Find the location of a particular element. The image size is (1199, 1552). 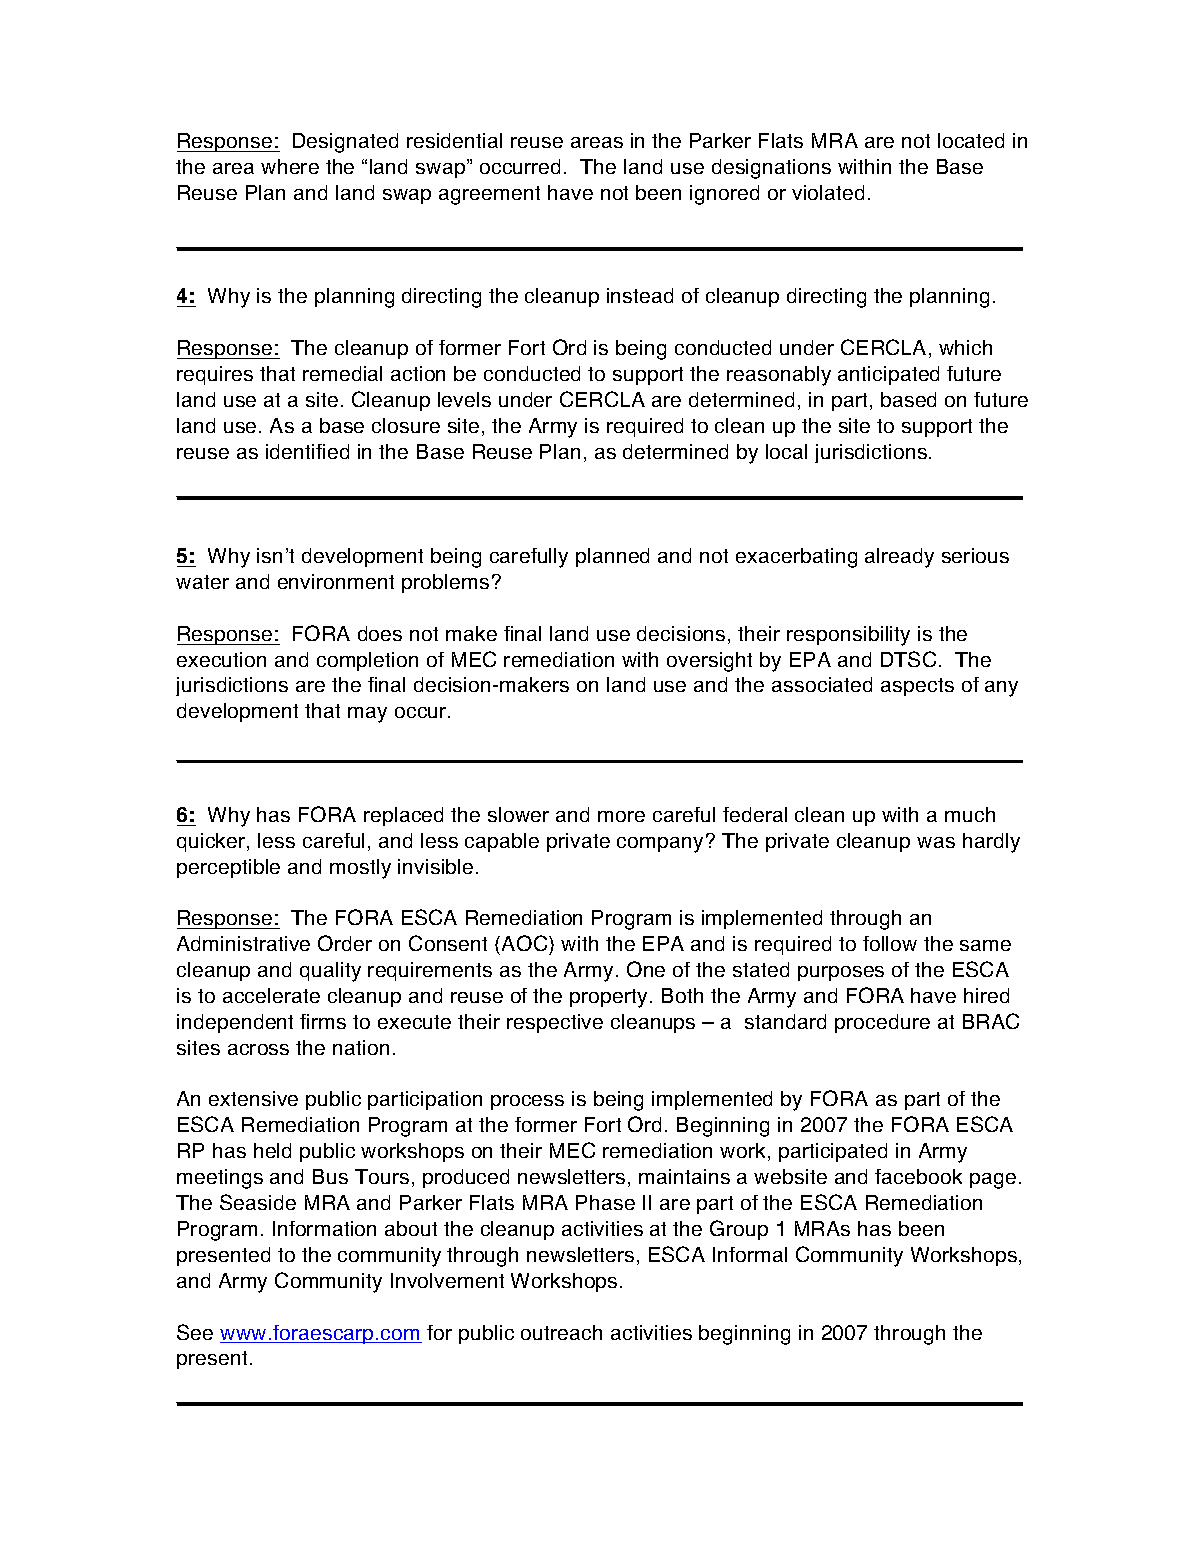

more is located at coordinates (621, 816).
